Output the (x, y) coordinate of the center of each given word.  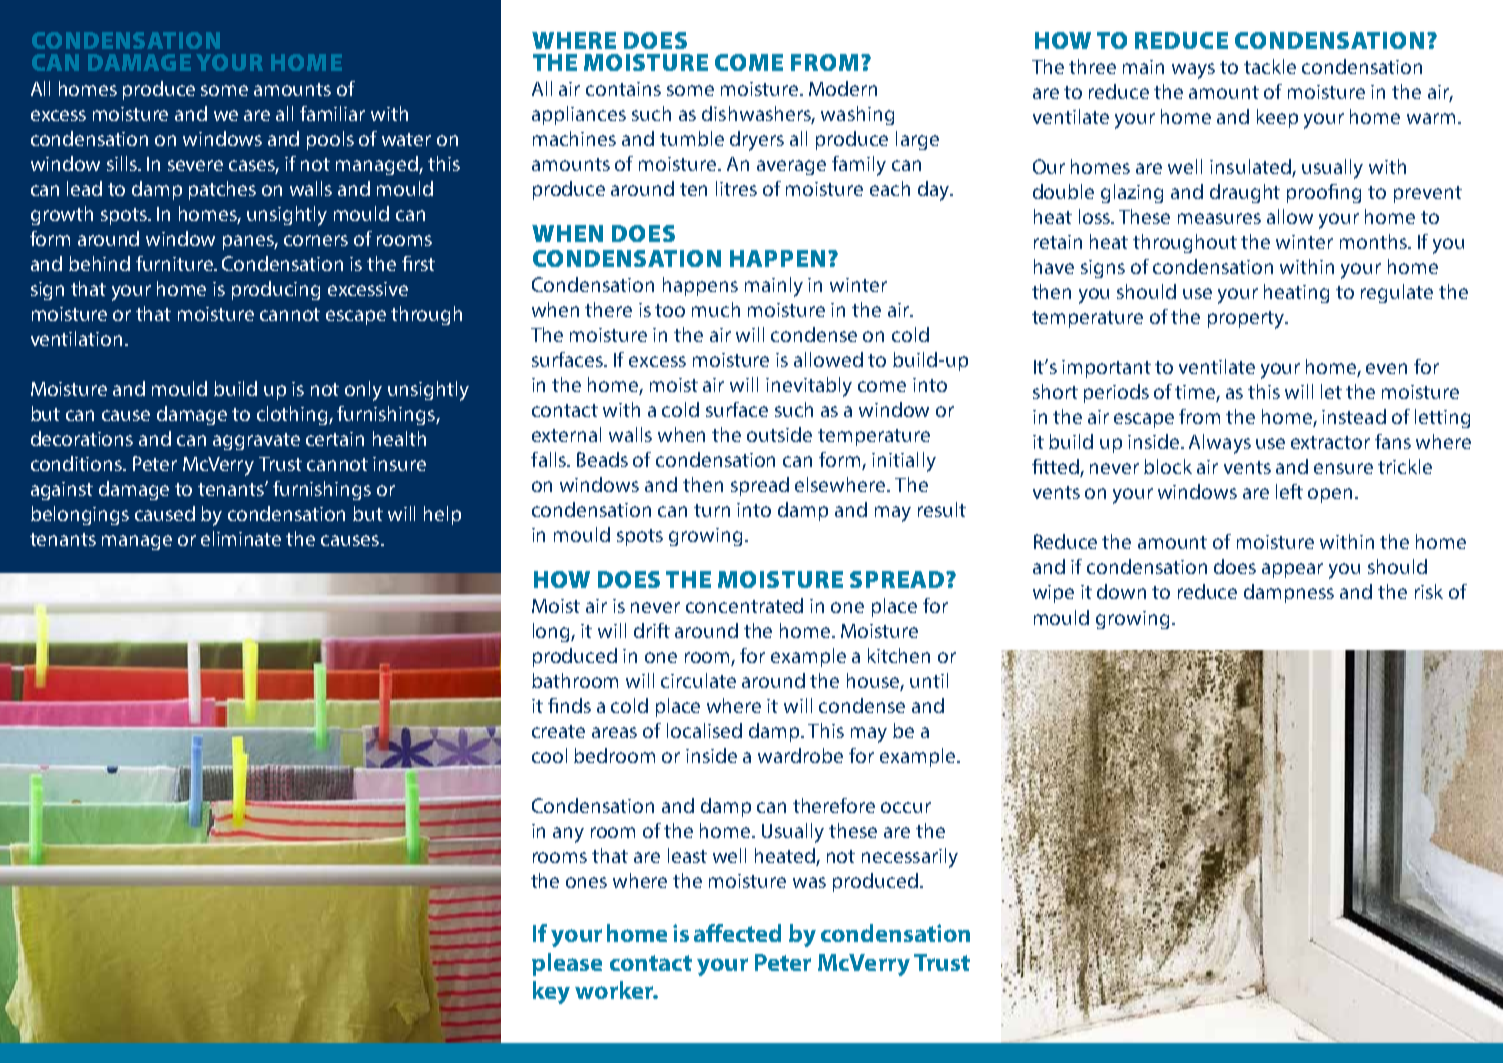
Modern (843, 88)
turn (712, 510)
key (551, 992)
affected (737, 933)
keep (1277, 118)
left (1289, 491)
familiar (332, 113)
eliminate (241, 538)
